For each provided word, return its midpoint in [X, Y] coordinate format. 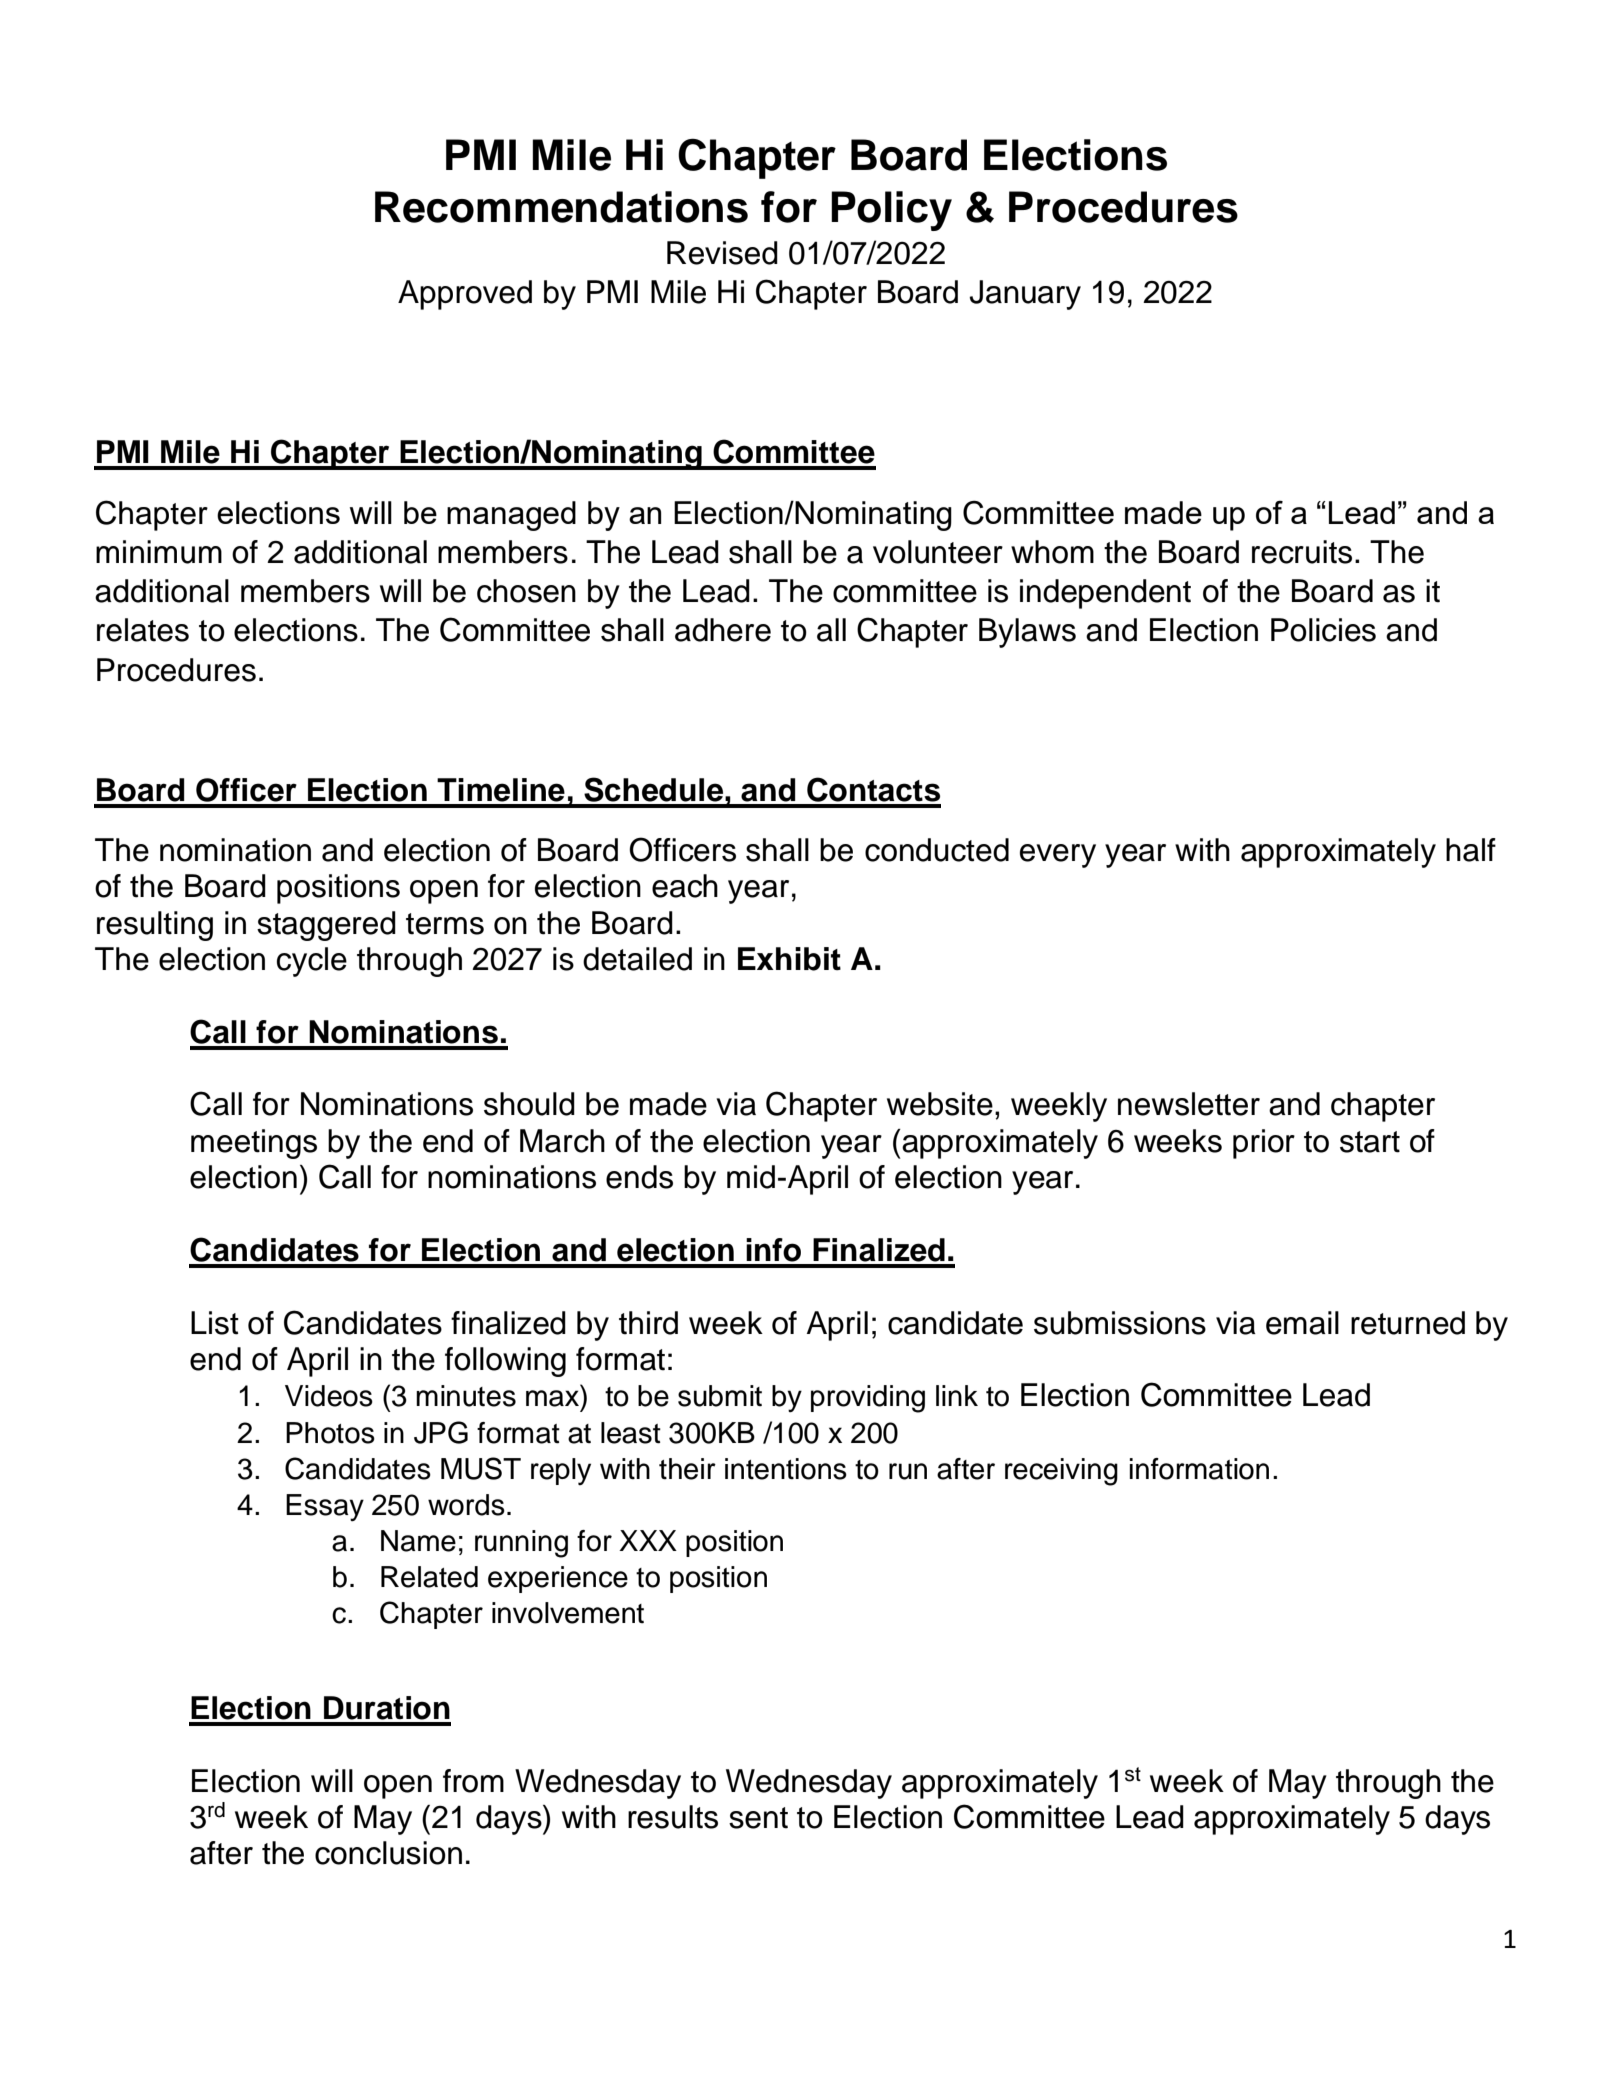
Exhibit [789, 959]
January [1025, 295]
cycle [312, 962]
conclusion [388, 1853]
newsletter [1189, 1104]
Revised [722, 253]
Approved [465, 295]
